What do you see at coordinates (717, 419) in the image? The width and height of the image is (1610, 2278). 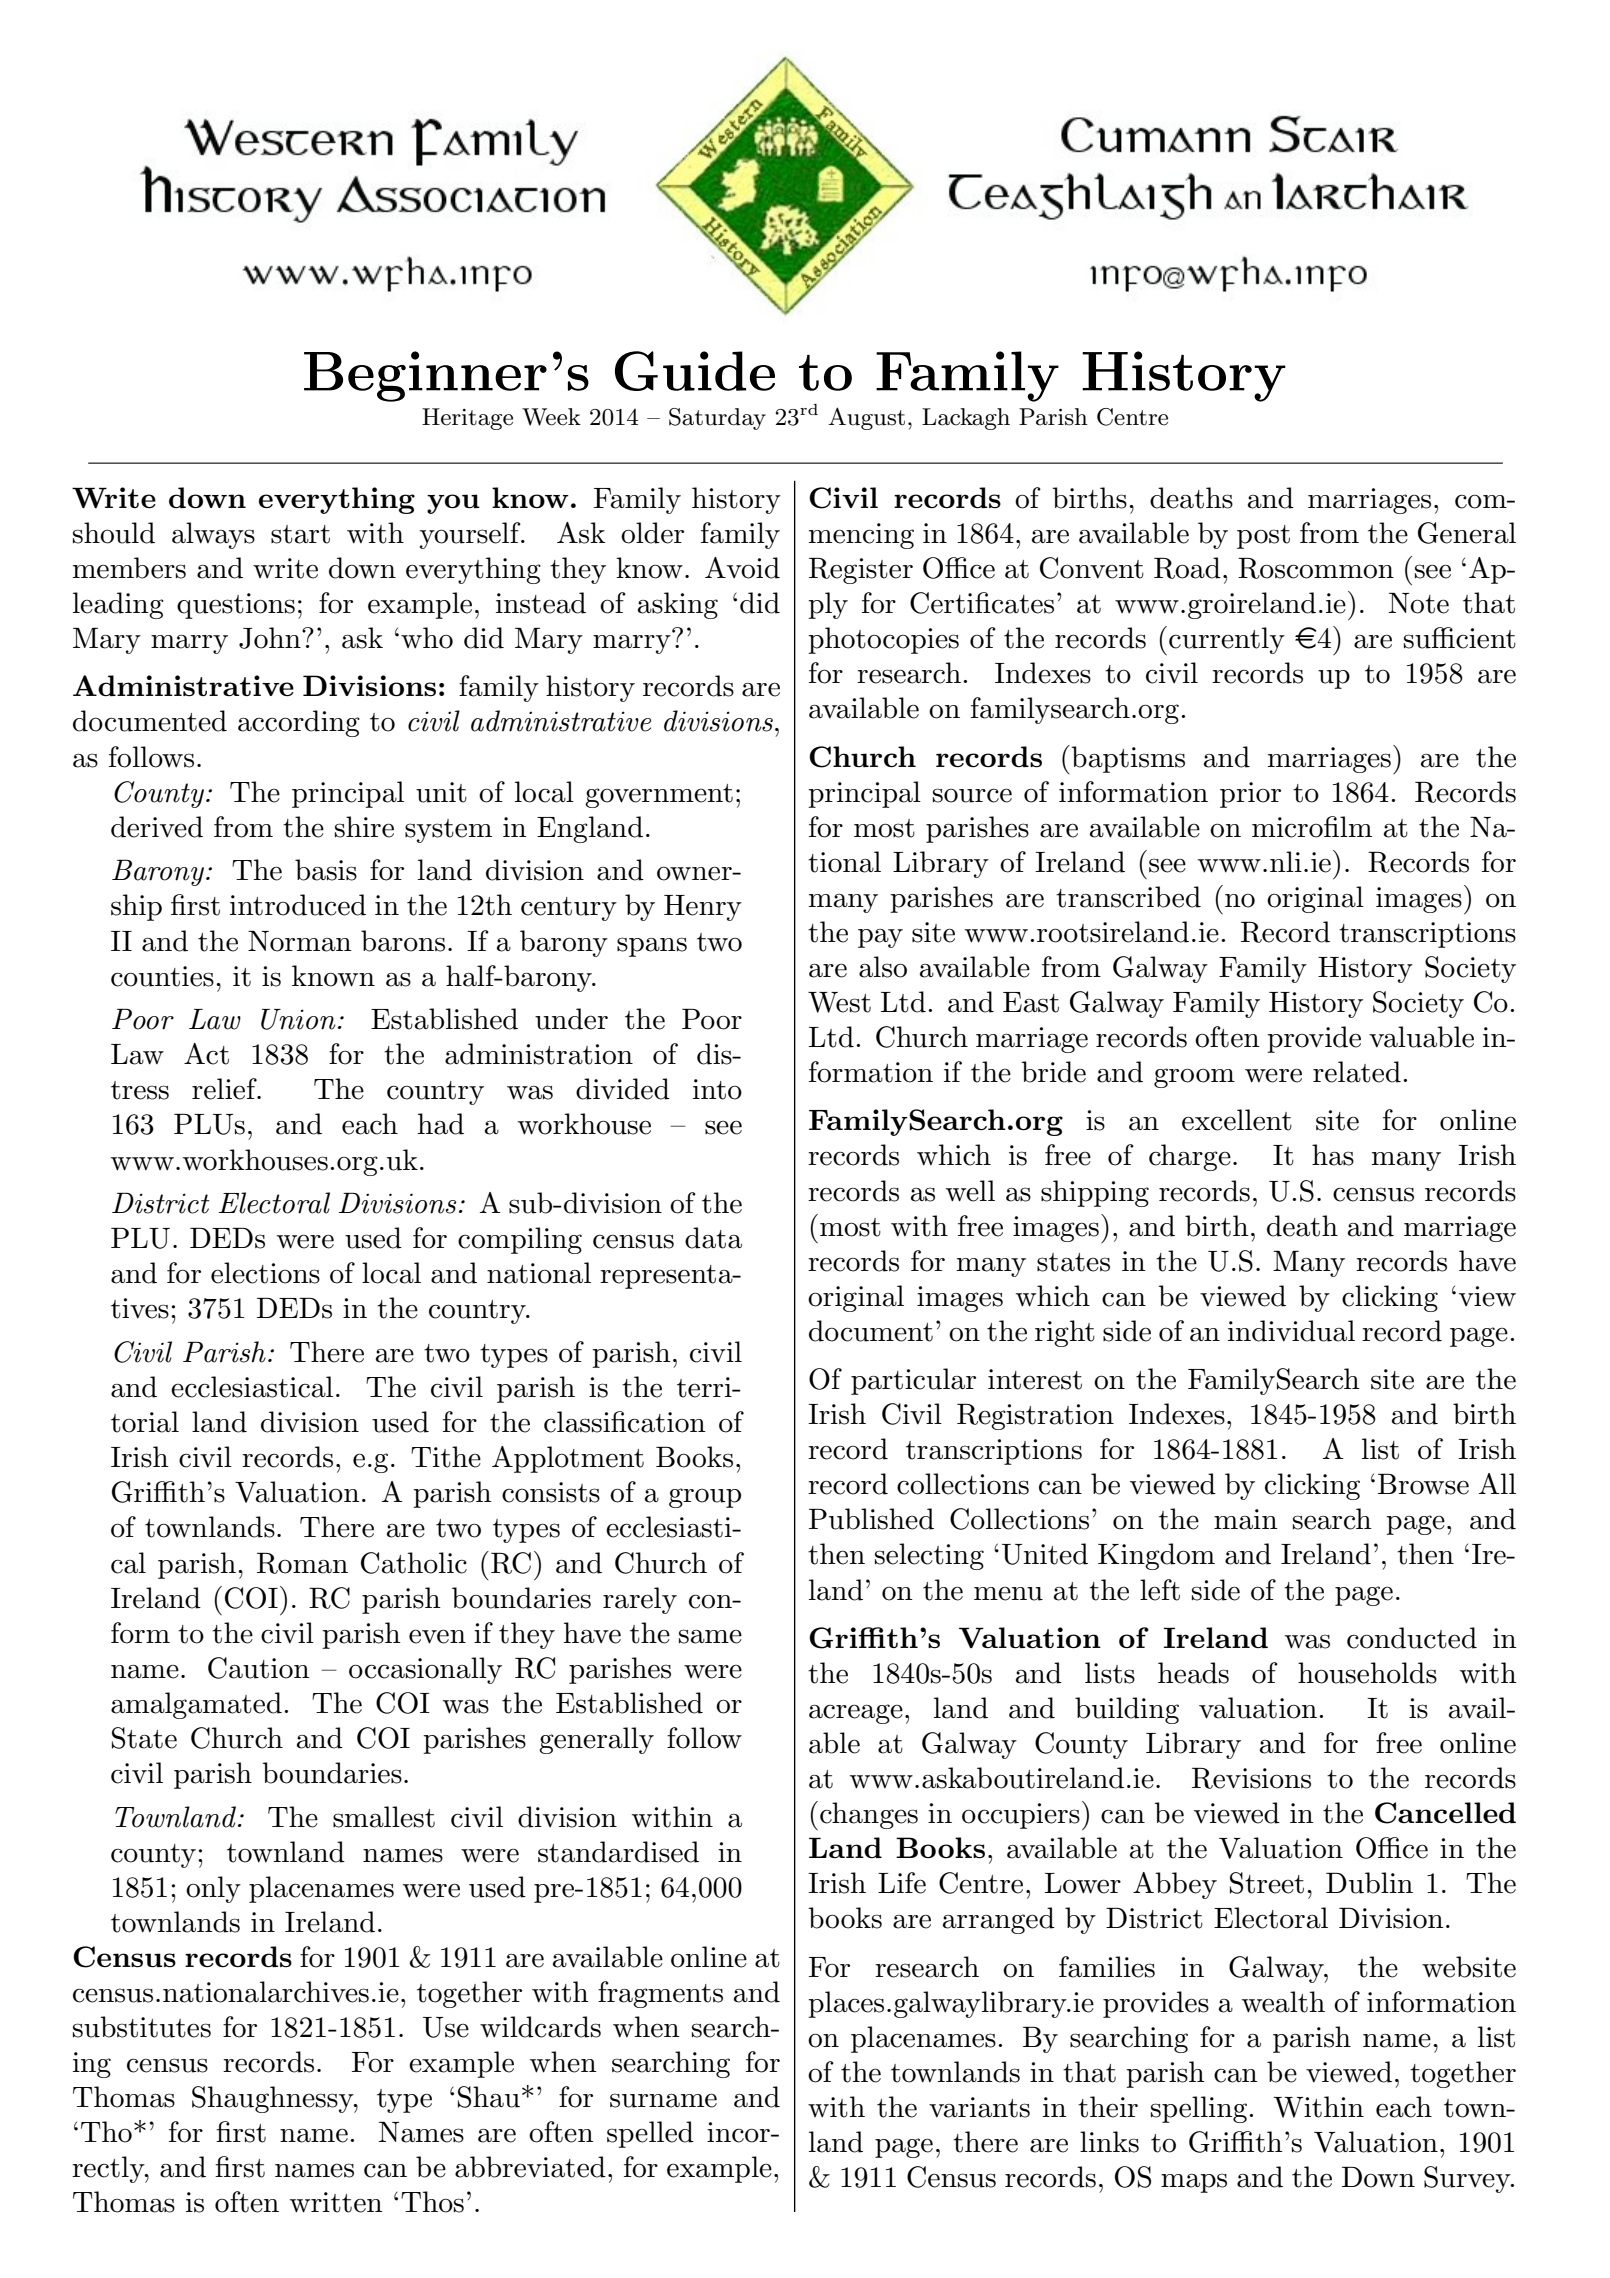 I see `Saturday` at bounding box center [717, 419].
